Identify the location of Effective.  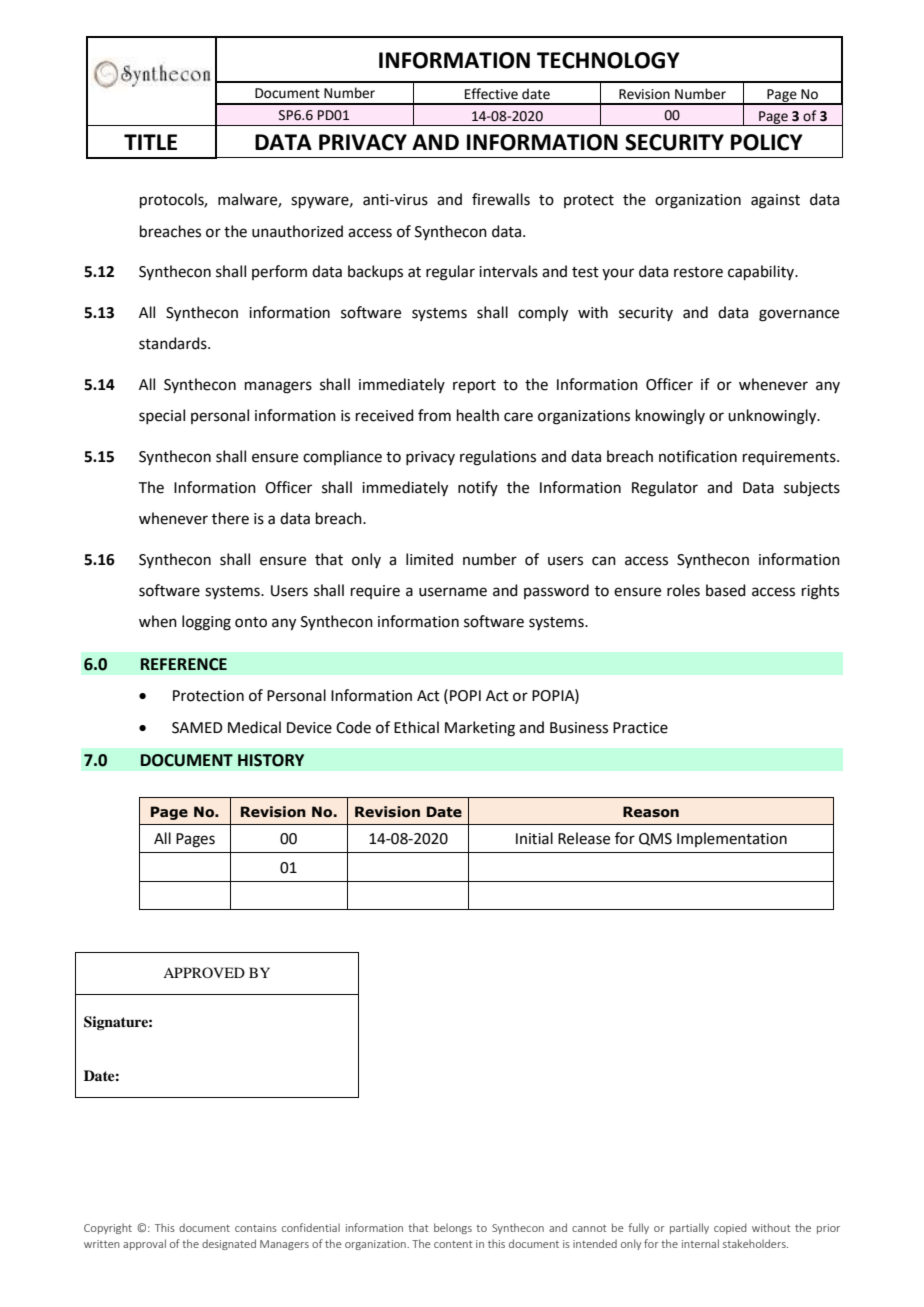
(491, 94).
